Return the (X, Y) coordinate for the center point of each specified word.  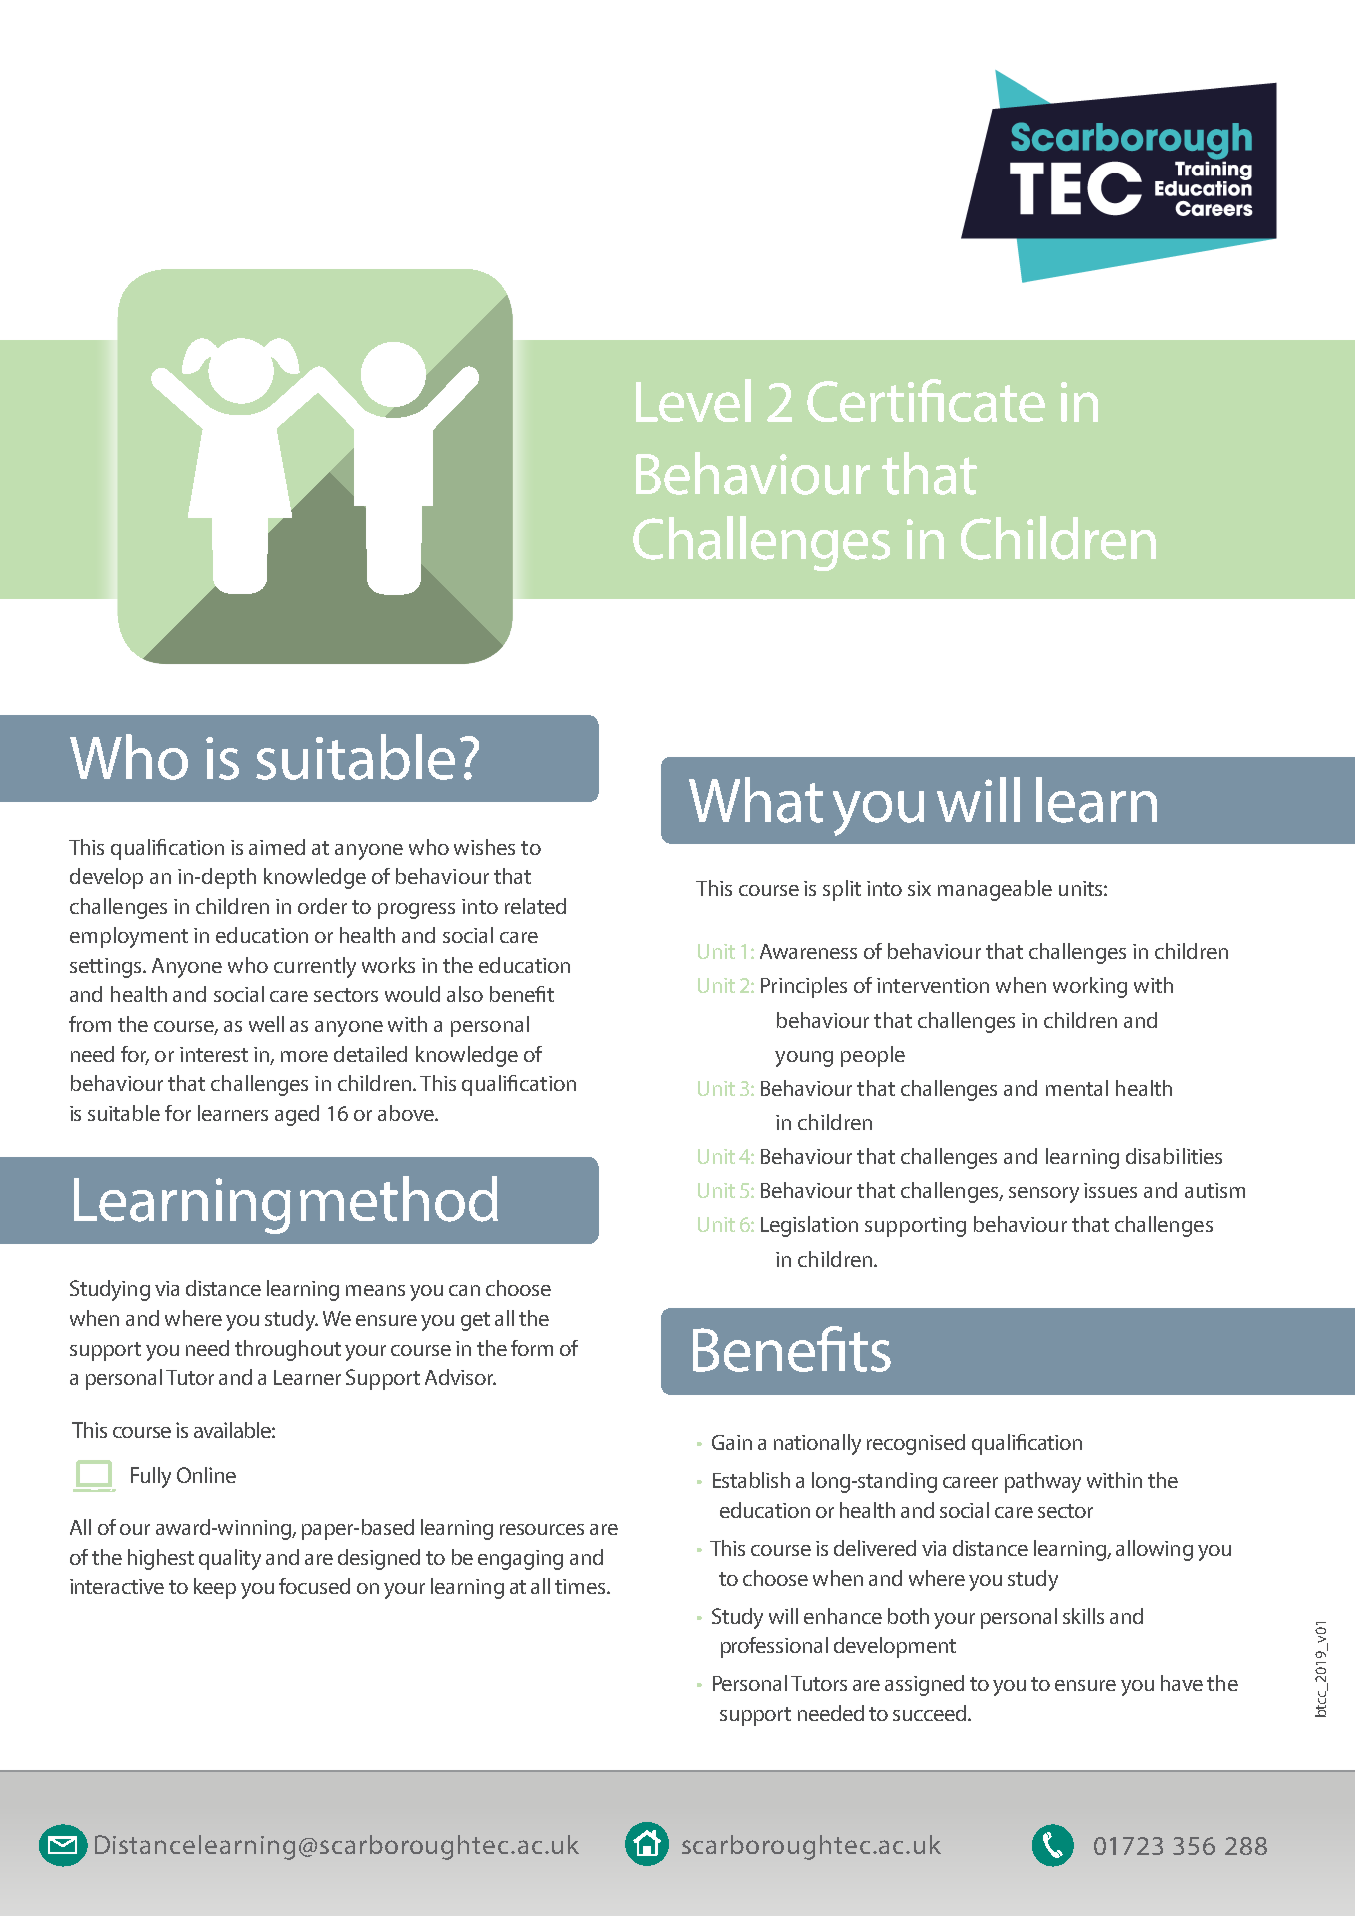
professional (774, 1647)
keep (215, 1588)
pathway (1043, 1482)
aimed (277, 847)
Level (693, 400)
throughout (288, 1350)
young (804, 1059)
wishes (484, 847)
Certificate (926, 400)
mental (1077, 1088)
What (756, 800)
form (532, 1348)
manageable (995, 890)
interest (214, 1054)
